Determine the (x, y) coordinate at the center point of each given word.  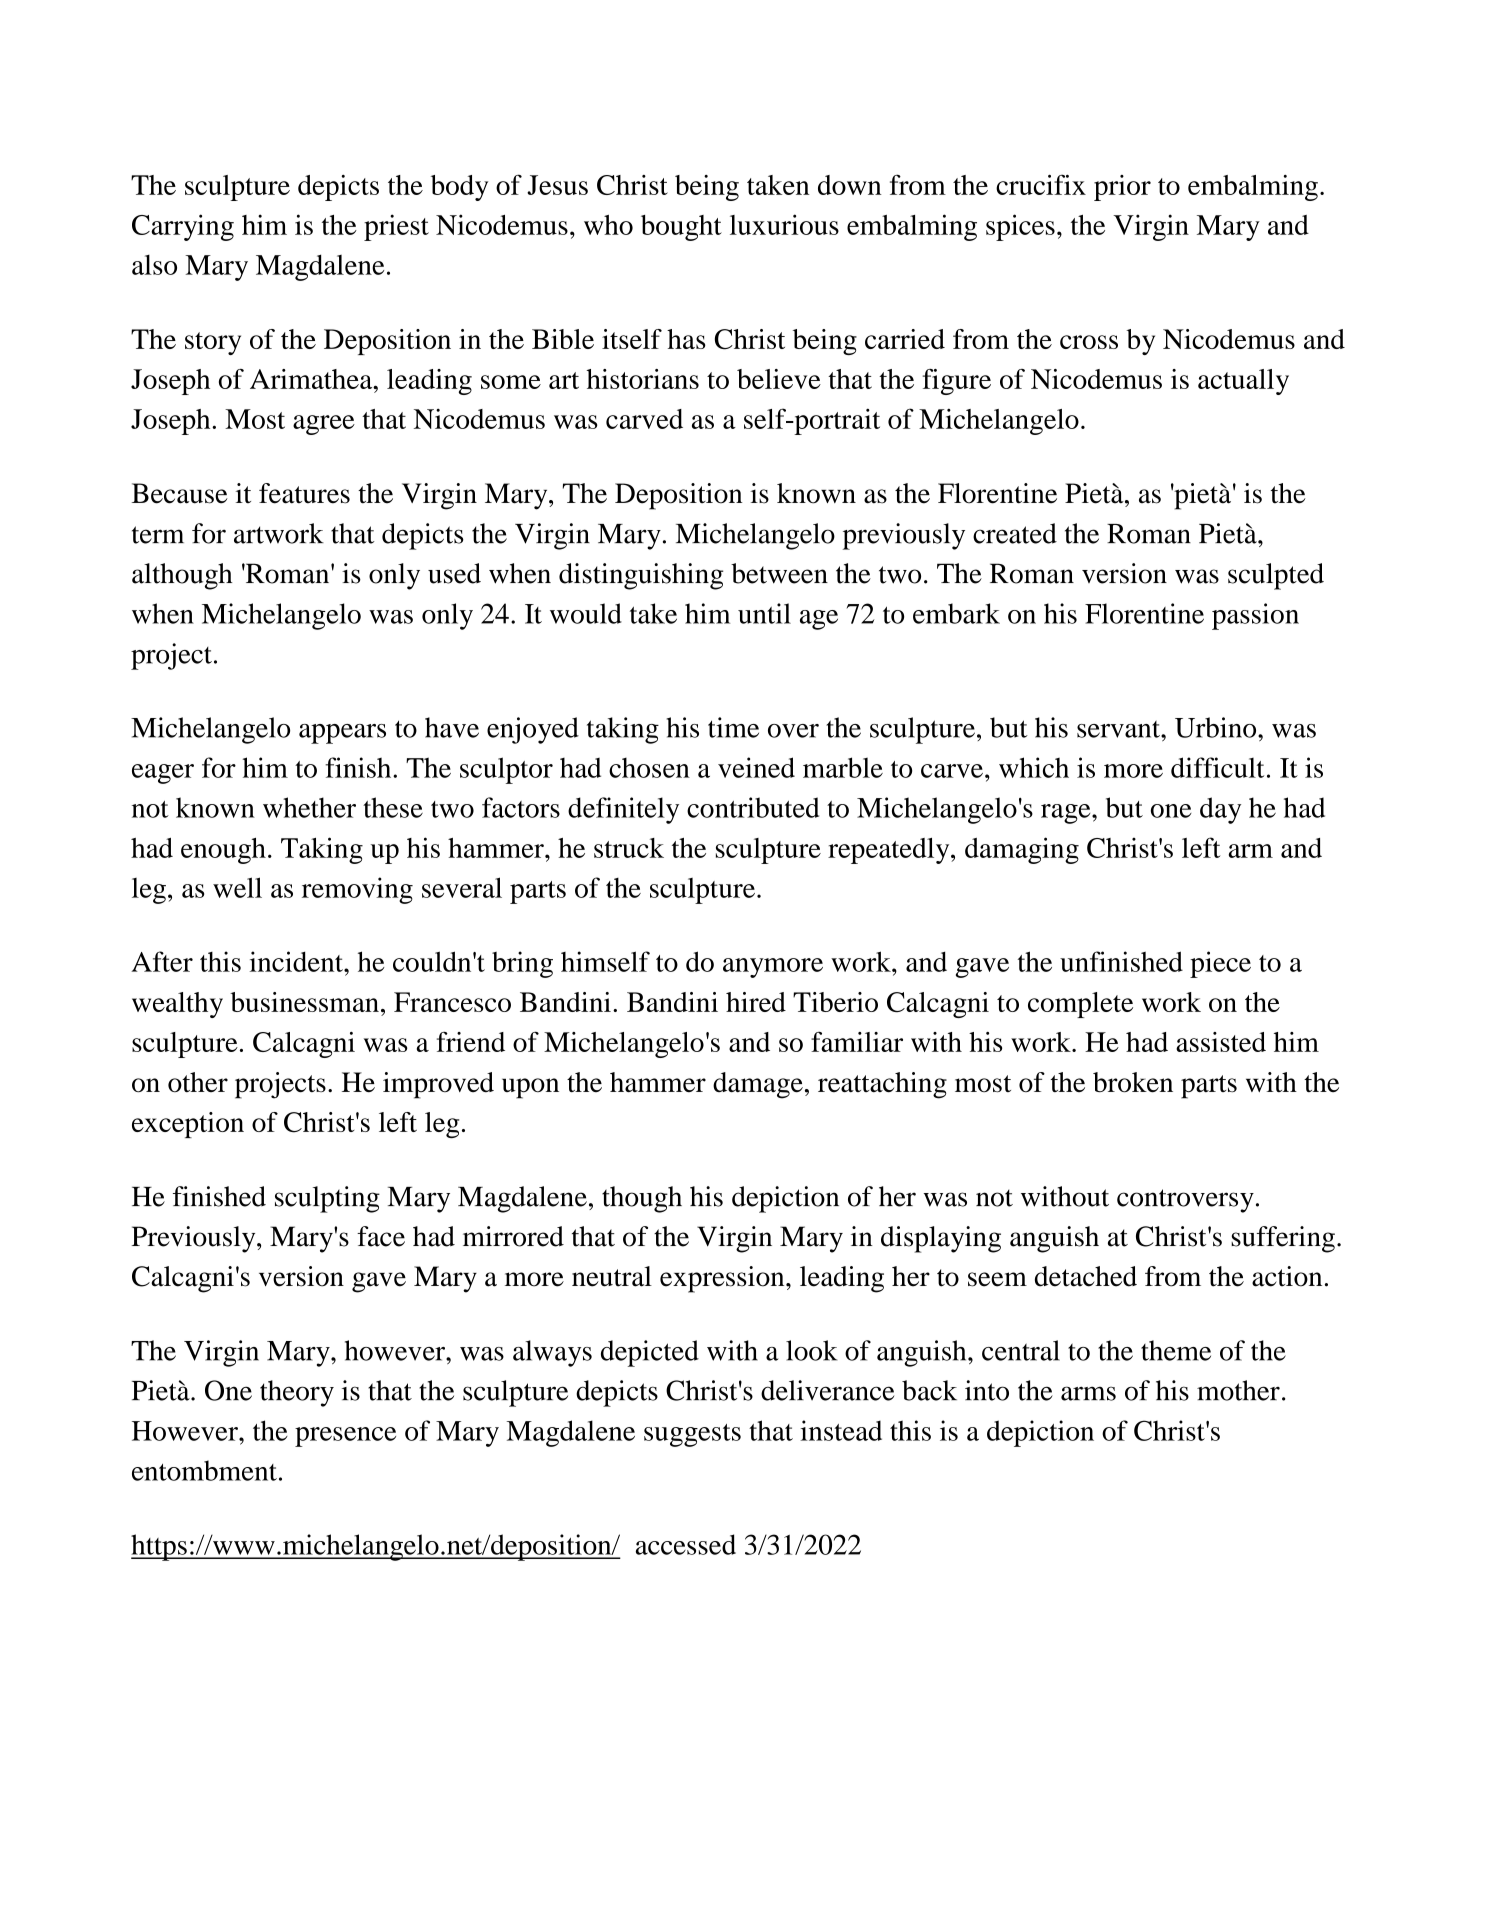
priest (396, 227)
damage (758, 1085)
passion (1255, 616)
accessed (686, 1544)
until (764, 613)
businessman (304, 1002)
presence (345, 1437)
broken (1133, 1082)
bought (681, 228)
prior (1122, 188)
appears (342, 734)
